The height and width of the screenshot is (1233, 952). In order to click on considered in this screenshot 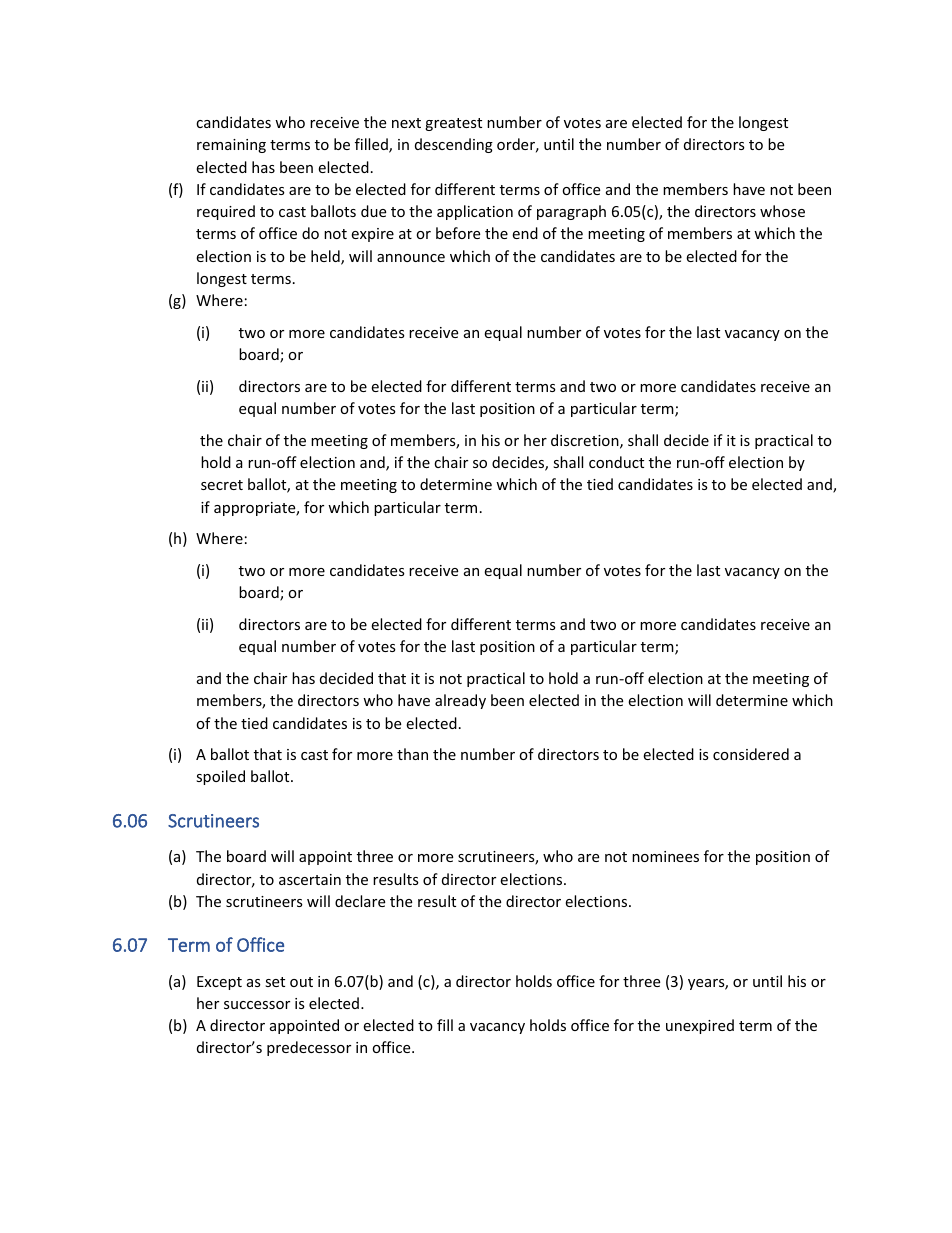, I will do `click(751, 754)`.
